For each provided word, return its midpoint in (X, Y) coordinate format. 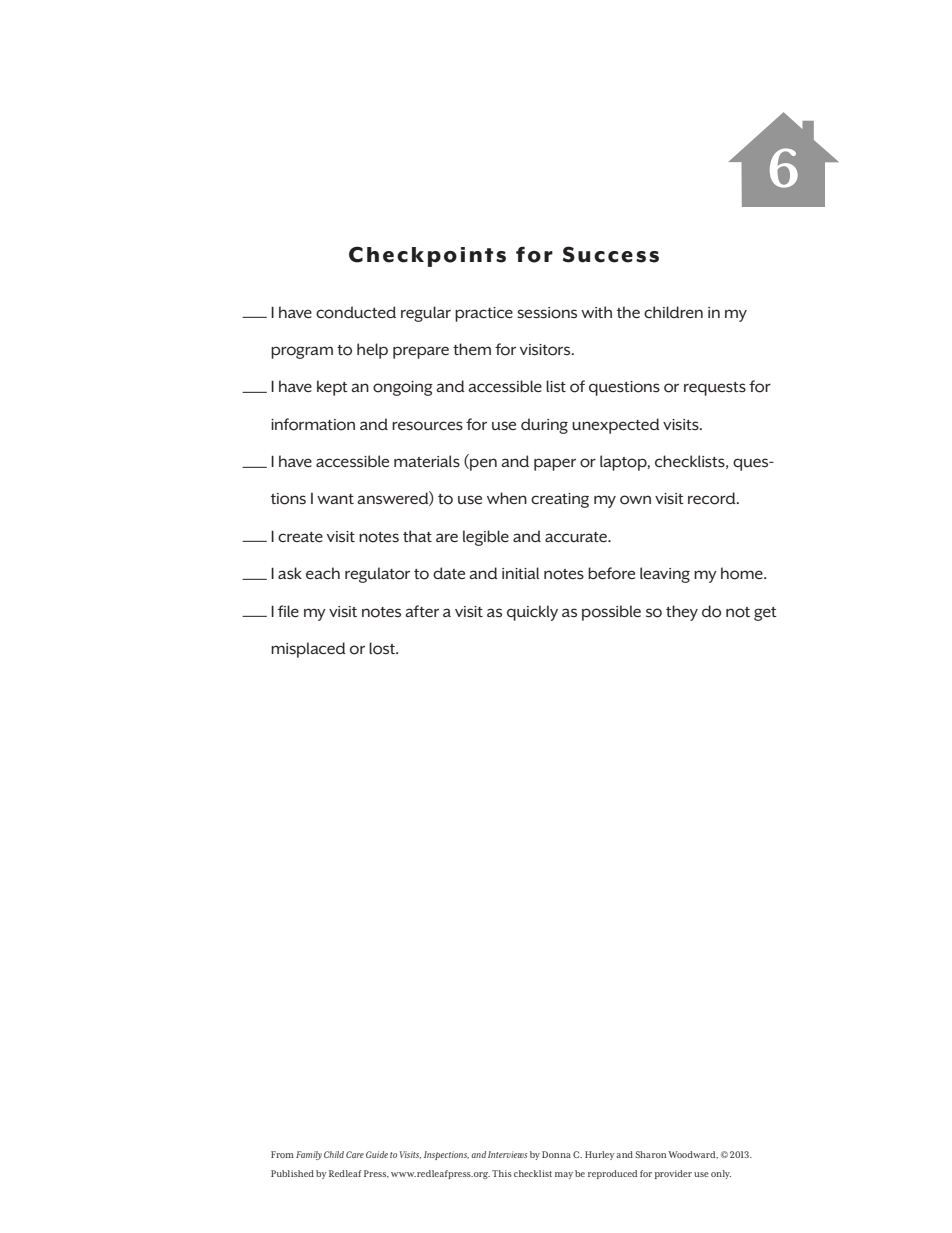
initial (520, 573)
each (323, 573)
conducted (356, 312)
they (682, 613)
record (713, 498)
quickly (532, 613)
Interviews (508, 1154)
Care (355, 1154)
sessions (547, 313)
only (721, 1174)
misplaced (308, 650)
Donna (556, 1154)
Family (309, 1155)
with (596, 312)
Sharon (650, 1154)
